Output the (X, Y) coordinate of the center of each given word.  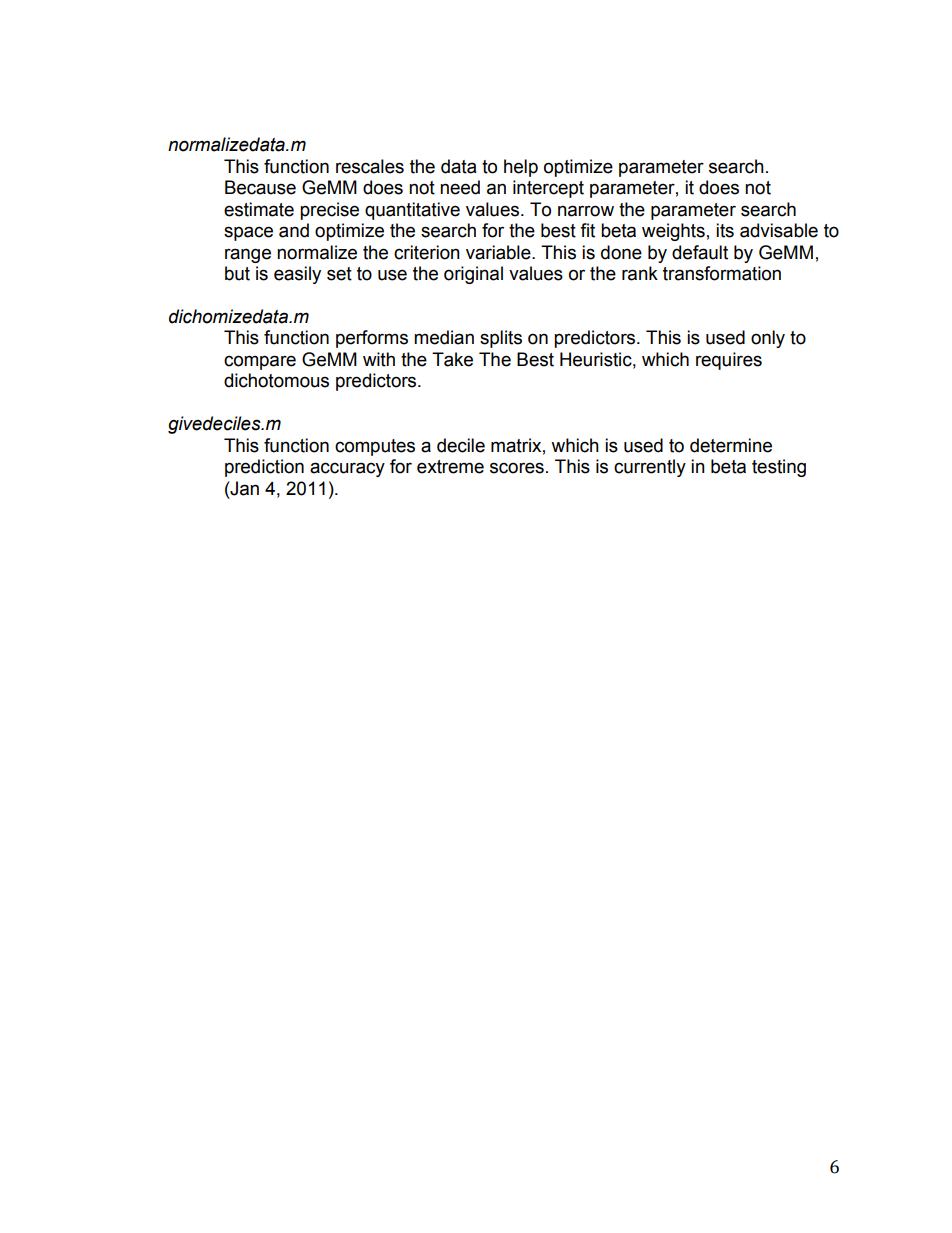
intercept (548, 189)
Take (452, 359)
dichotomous (276, 380)
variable (499, 252)
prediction (264, 468)
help (521, 168)
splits (501, 339)
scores (517, 468)
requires (729, 361)
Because (260, 187)
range (248, 255)
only (768, 339)
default (700, 252)
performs (372, 339)
